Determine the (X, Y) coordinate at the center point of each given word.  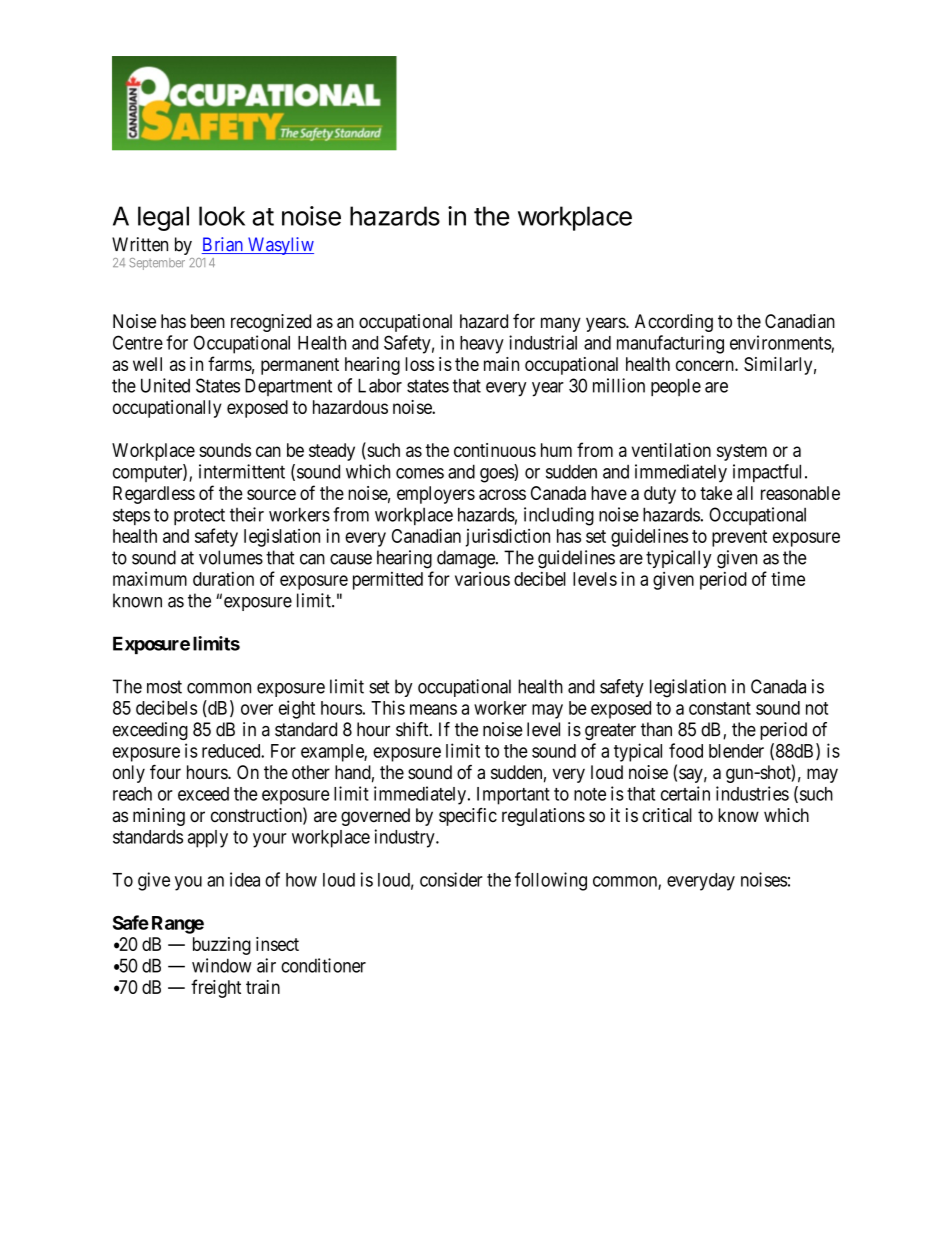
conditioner (323, 965)
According (674, 323)
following (551, 881)
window (222, 965)
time (788, 579)
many (561, 324)
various (482, 579)
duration (223, 579)
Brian (223, 245)
